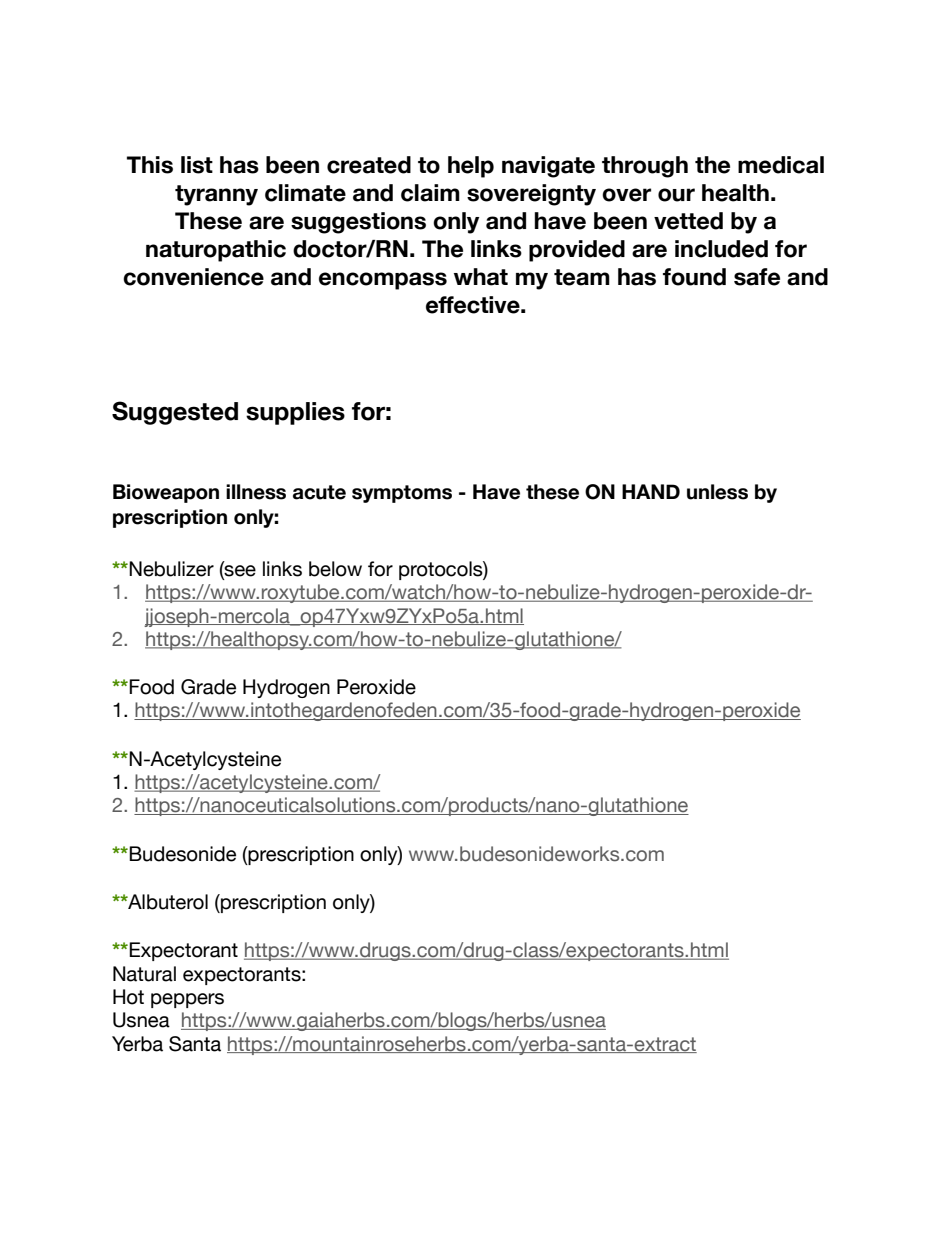 This screenshot has height=1233, width=952. What do you see at coordinates (651, 491) in the screenshot?
I see `HAND` at bounding box center [651, 491].
